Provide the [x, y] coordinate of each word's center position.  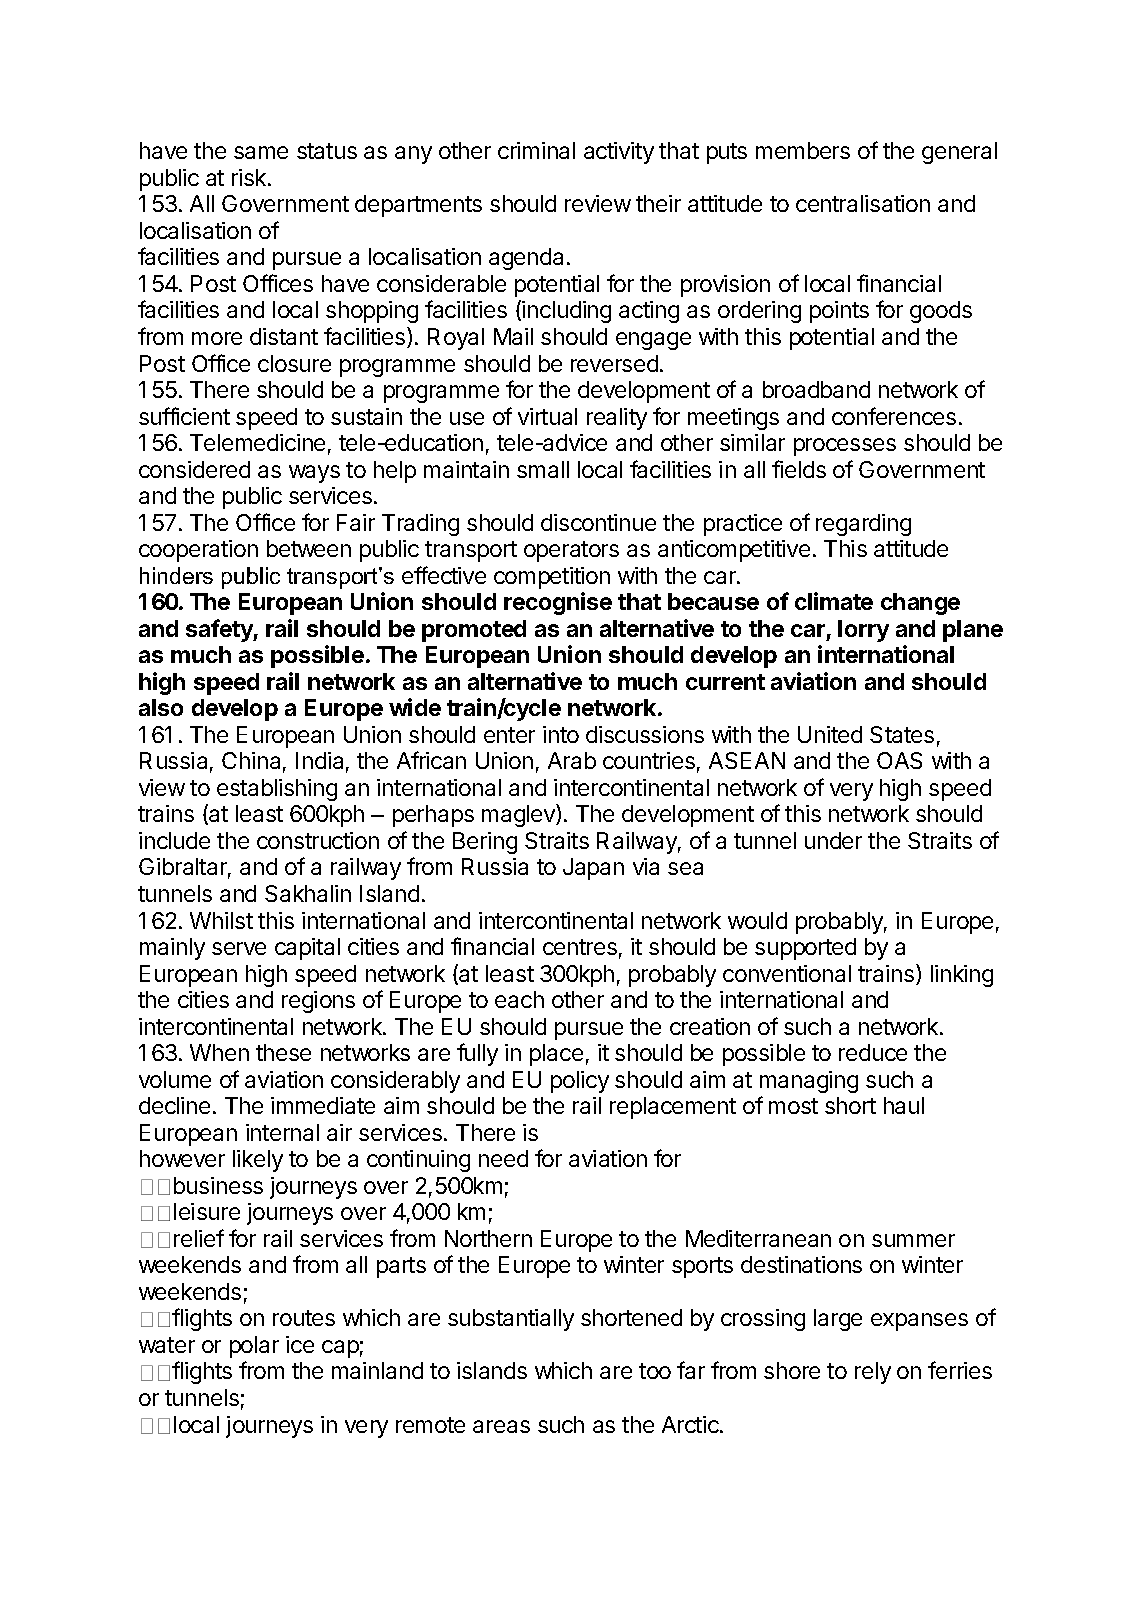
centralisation [863, 203]
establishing [277, 790]
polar [254, 1347]
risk [250, 177]
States [902, 734]
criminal [536, 150]
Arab [572, 760]
